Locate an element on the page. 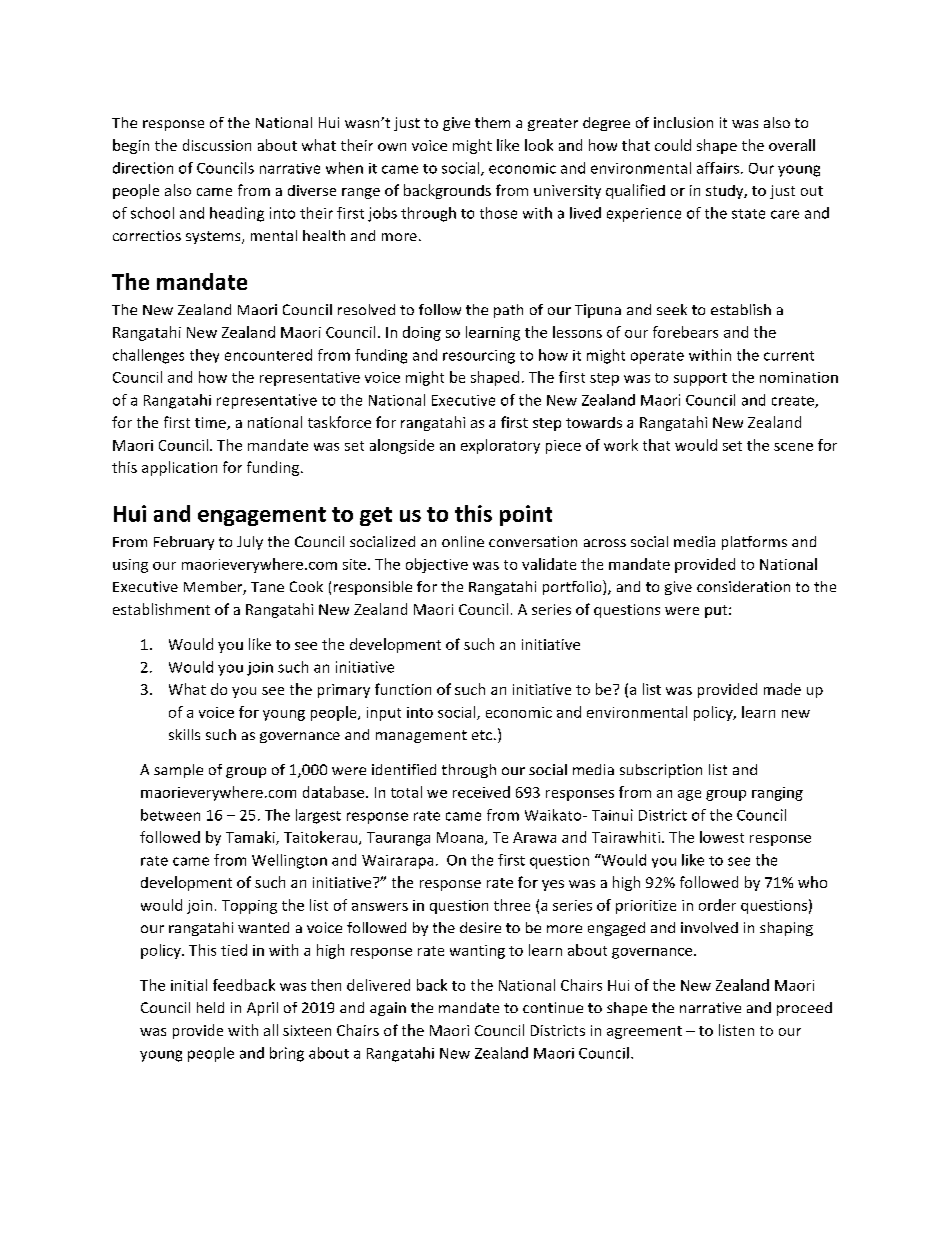  discussion is located at coordinates (217, 145).
